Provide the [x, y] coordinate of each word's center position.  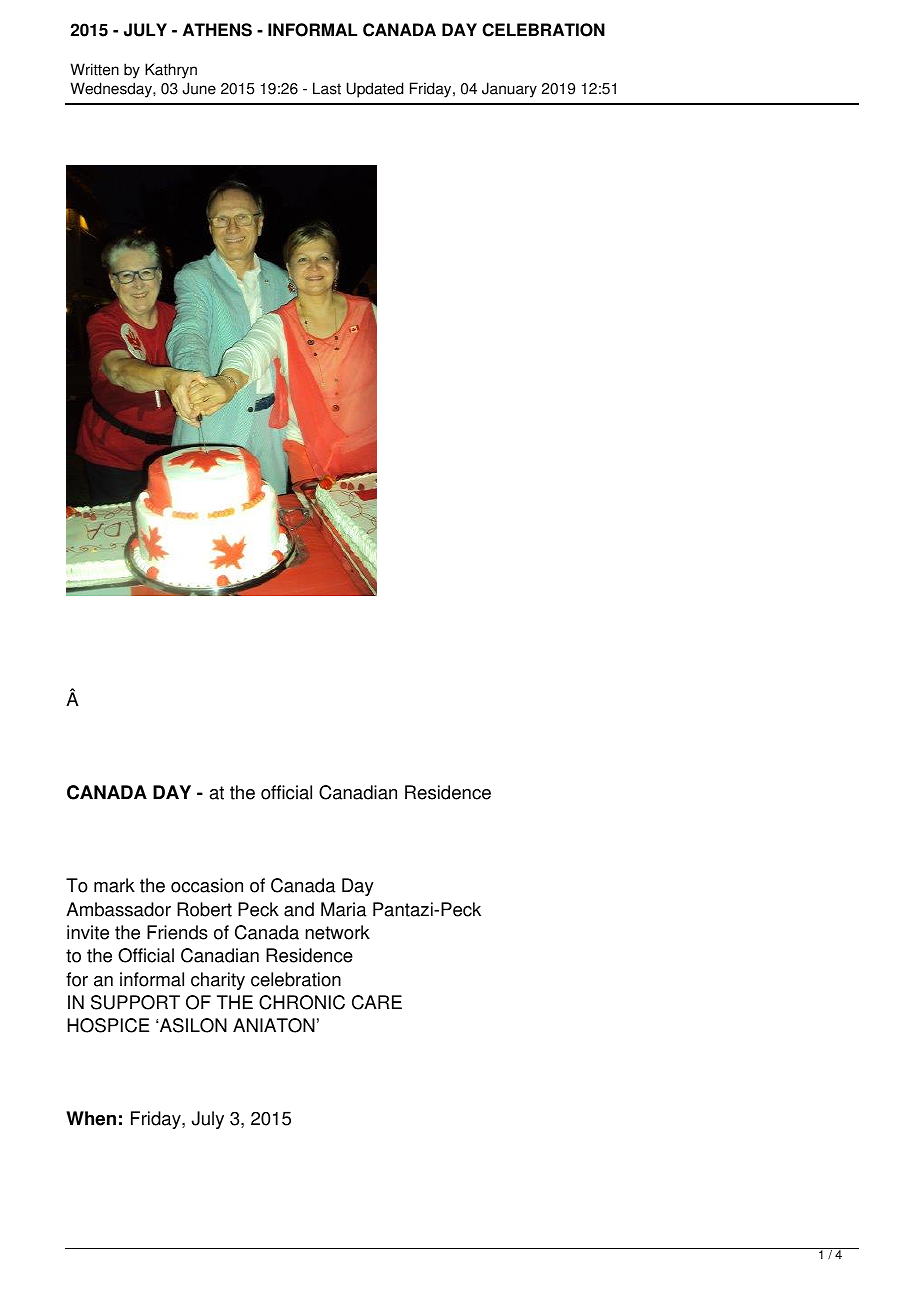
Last [327, 88]
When [91, 1118]
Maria [344, 909]
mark [114, 885]
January [509, 90]
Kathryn [171, 71]
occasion [207, 885]
